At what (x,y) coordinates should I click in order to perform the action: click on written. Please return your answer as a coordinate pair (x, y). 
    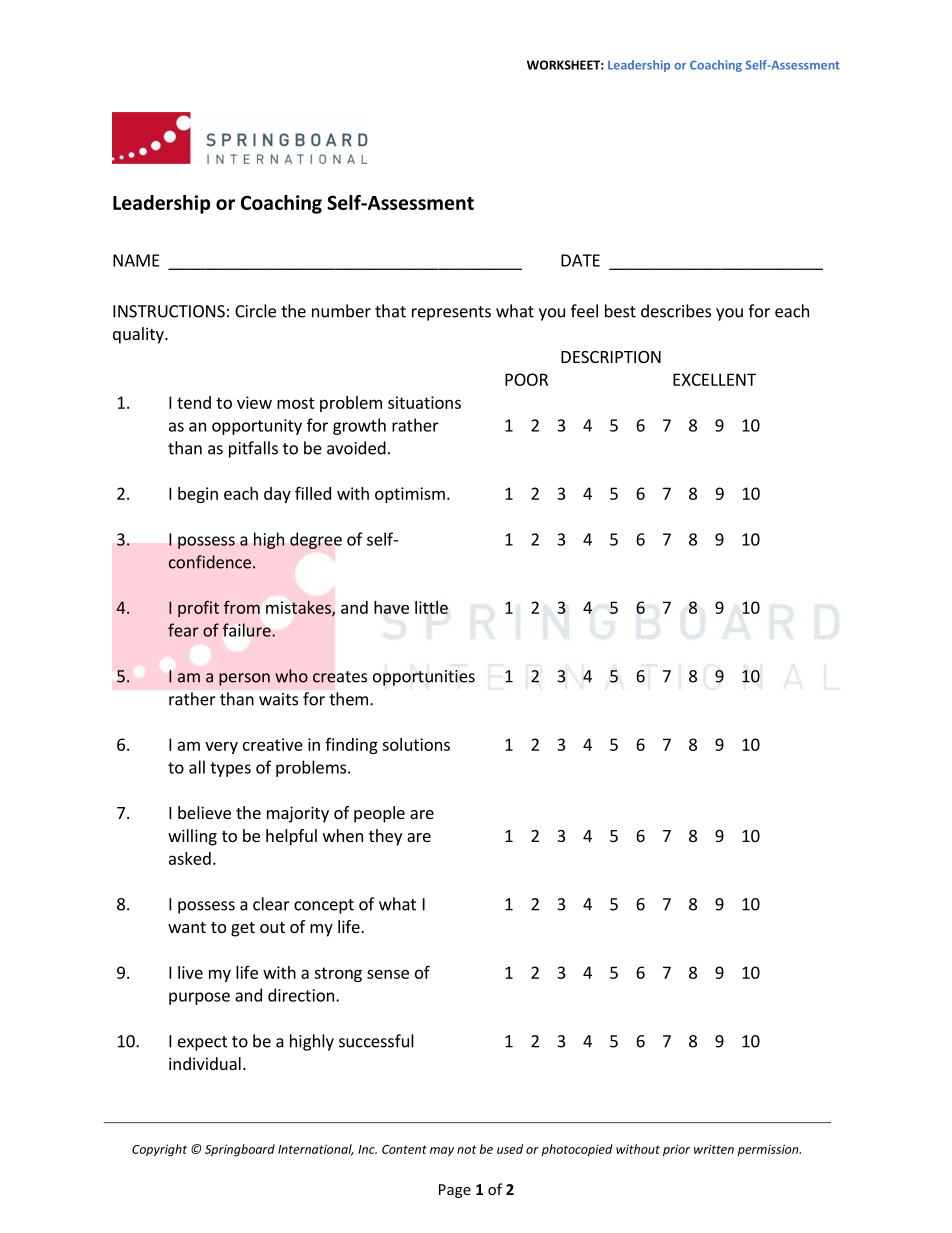
    Looking at the image, I should click on (714, 1149).
